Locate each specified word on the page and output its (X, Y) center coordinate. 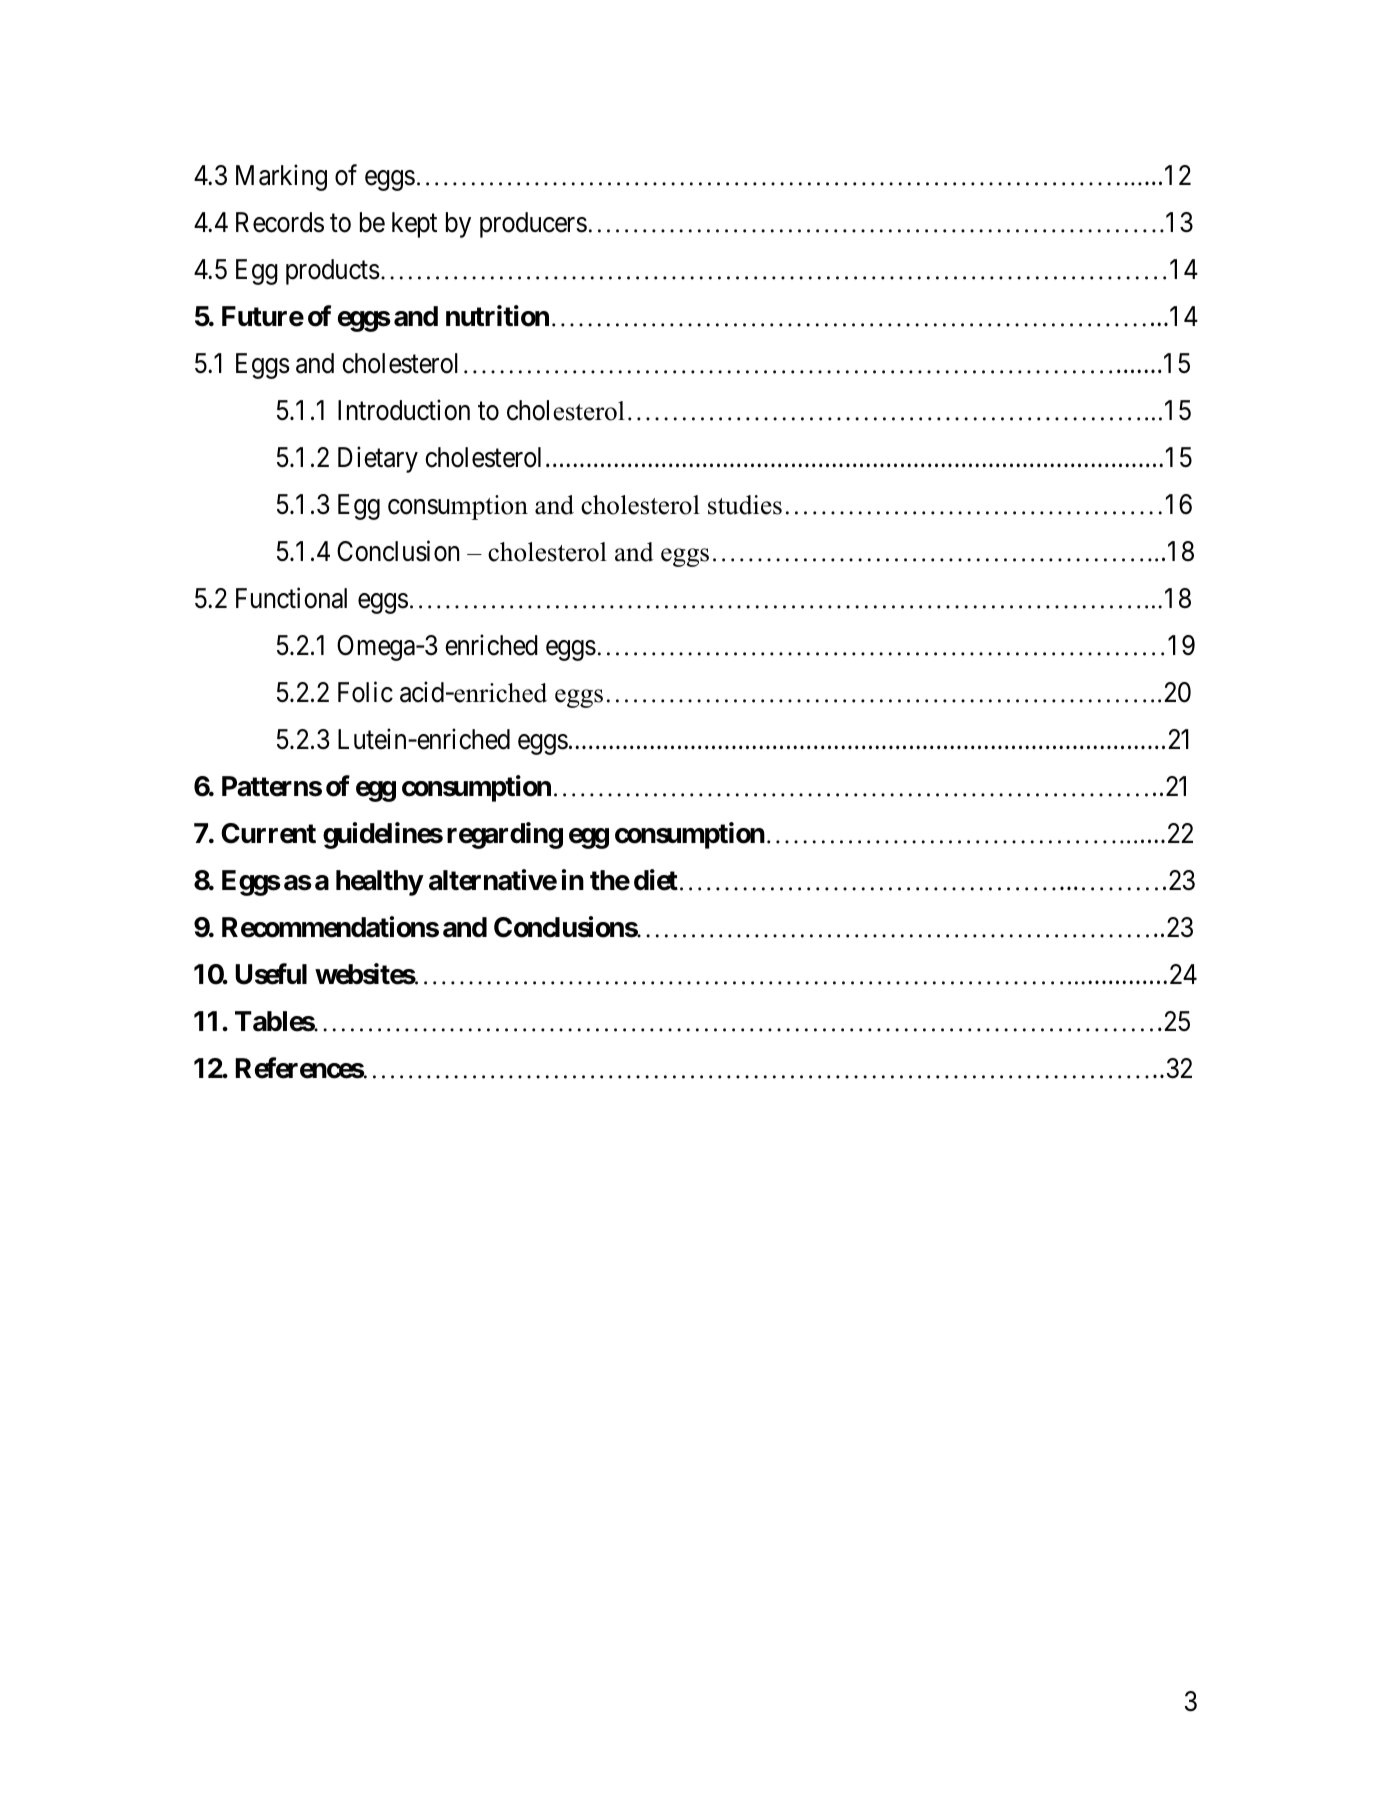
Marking (281, 178)
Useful (271, 974)
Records (280, 222)
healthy (379, 883)
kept (414, 225)
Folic (365, 692)
